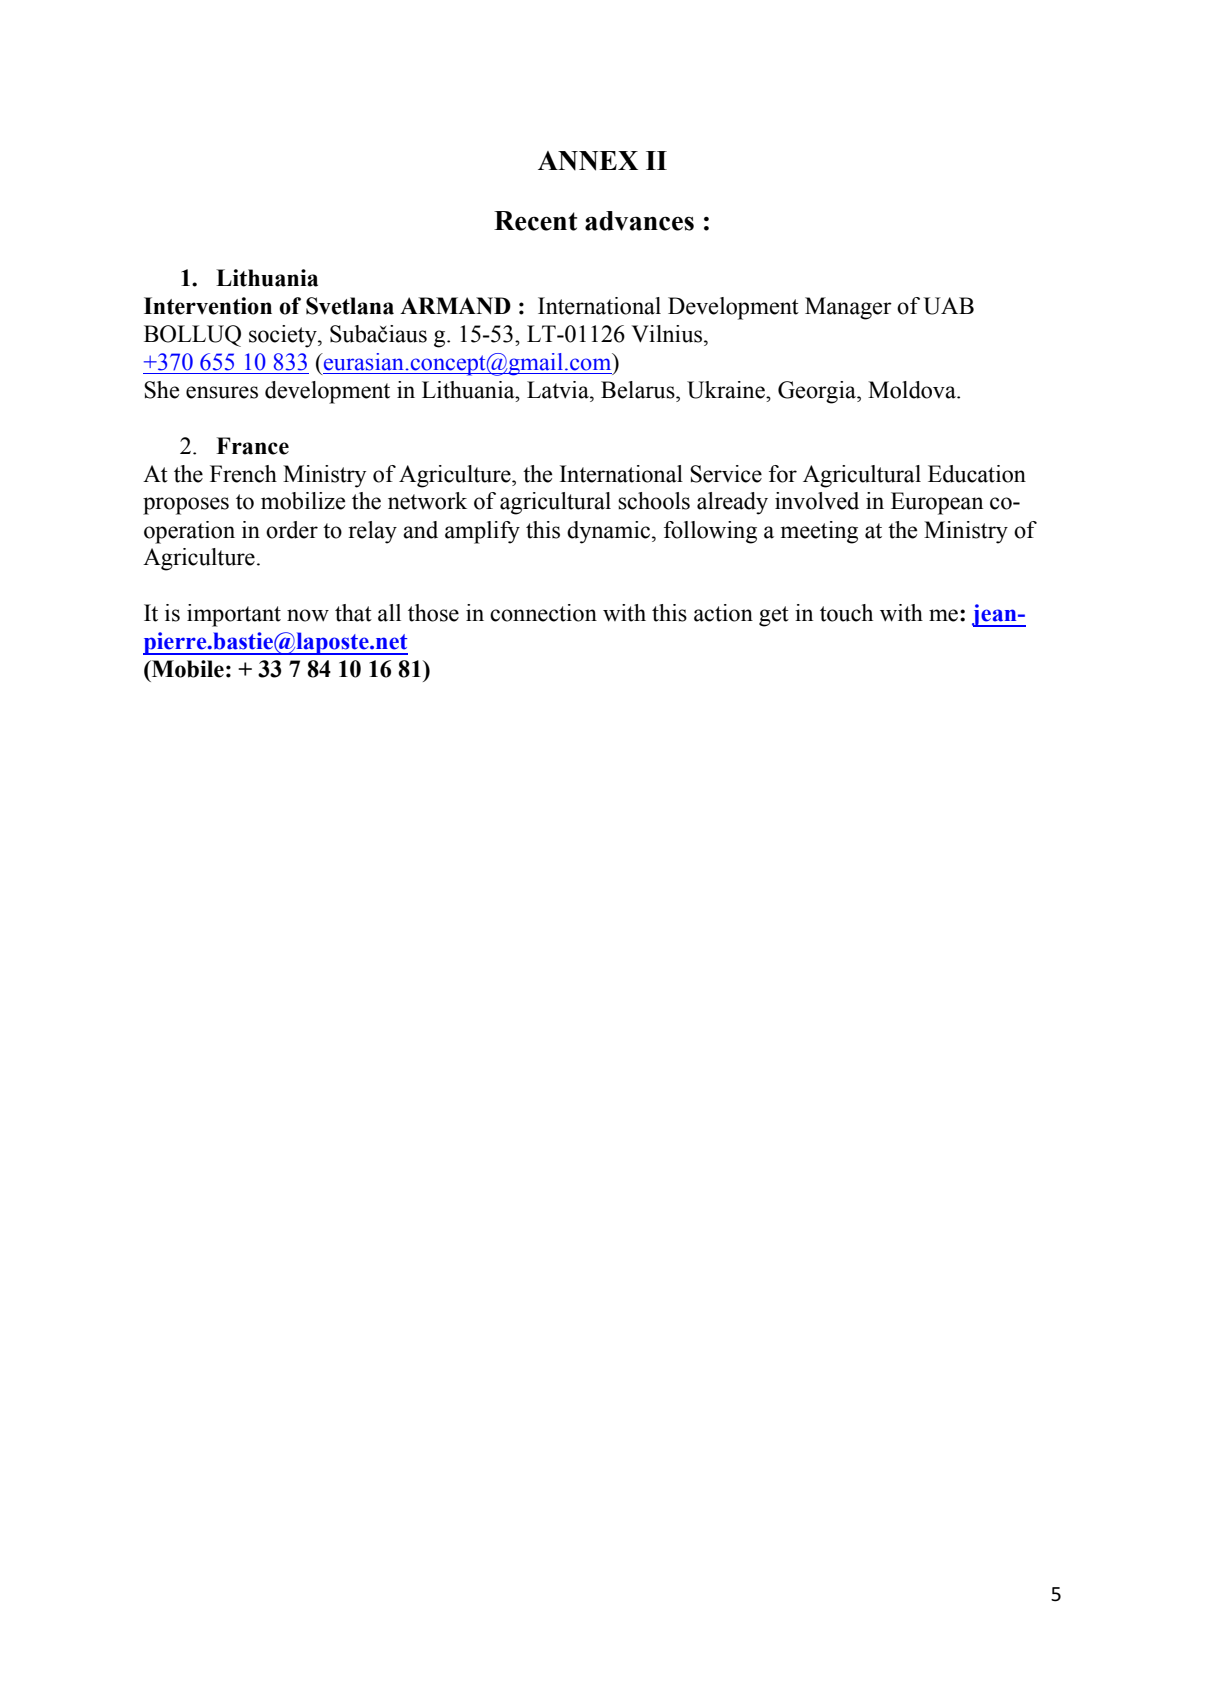 This image has width=1205, height=1705. What do you see at coordinates (726, 474) in the image?
I see `Service` at bounding box center [726, 474].
